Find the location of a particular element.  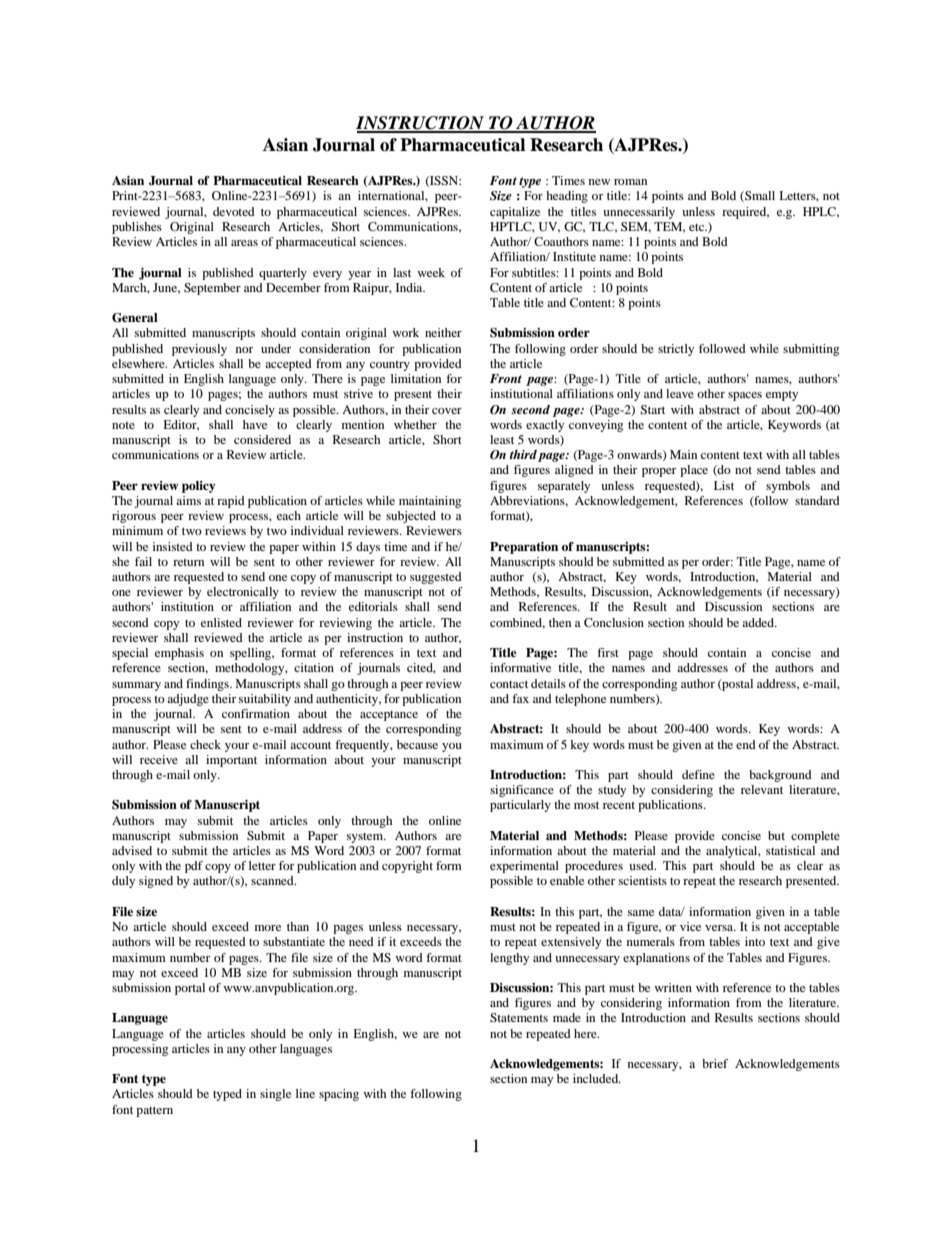

pattern is located at coordinates (154, 1111).
